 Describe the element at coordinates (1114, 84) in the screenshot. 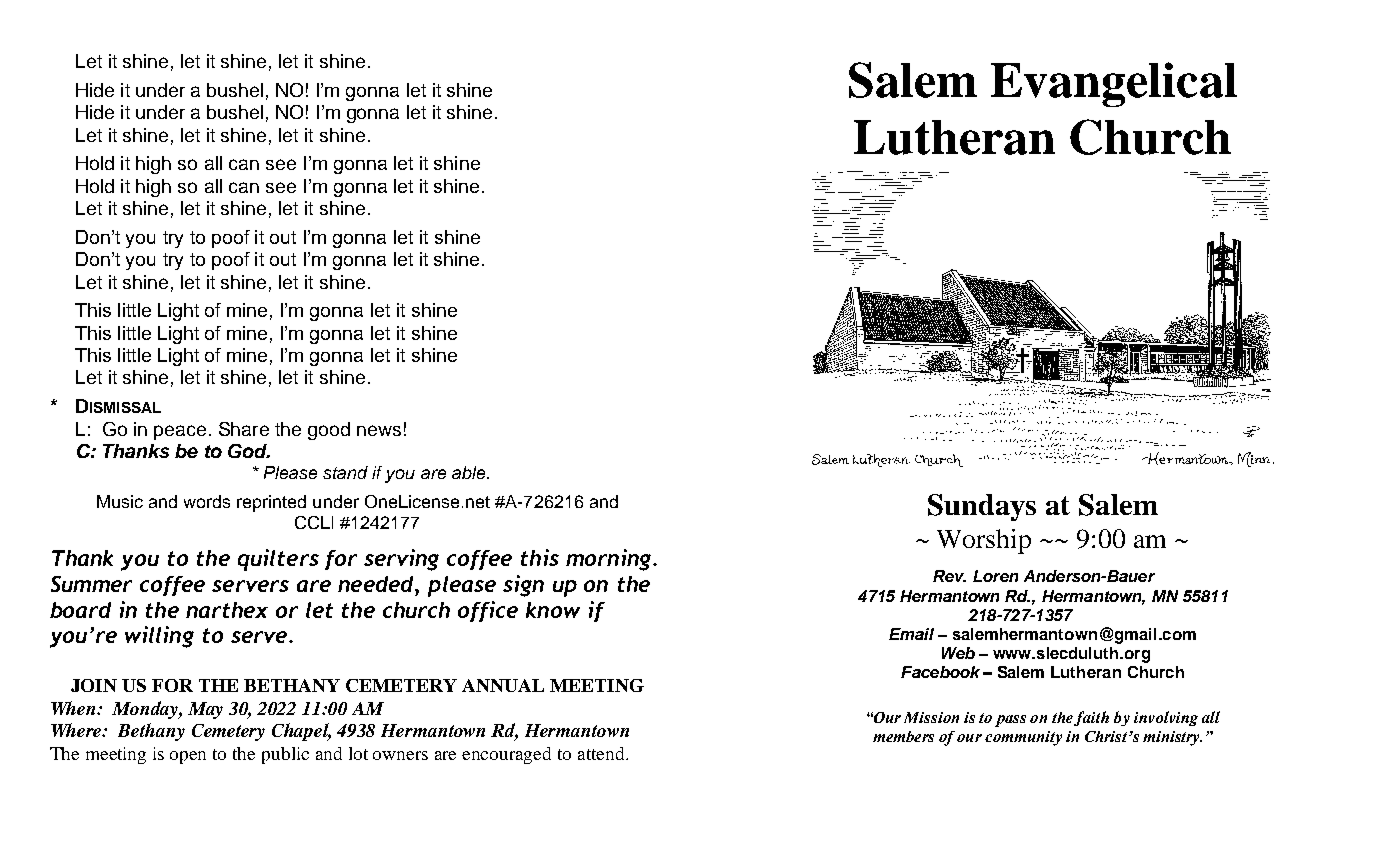

I see `Evangelical` at that location.
